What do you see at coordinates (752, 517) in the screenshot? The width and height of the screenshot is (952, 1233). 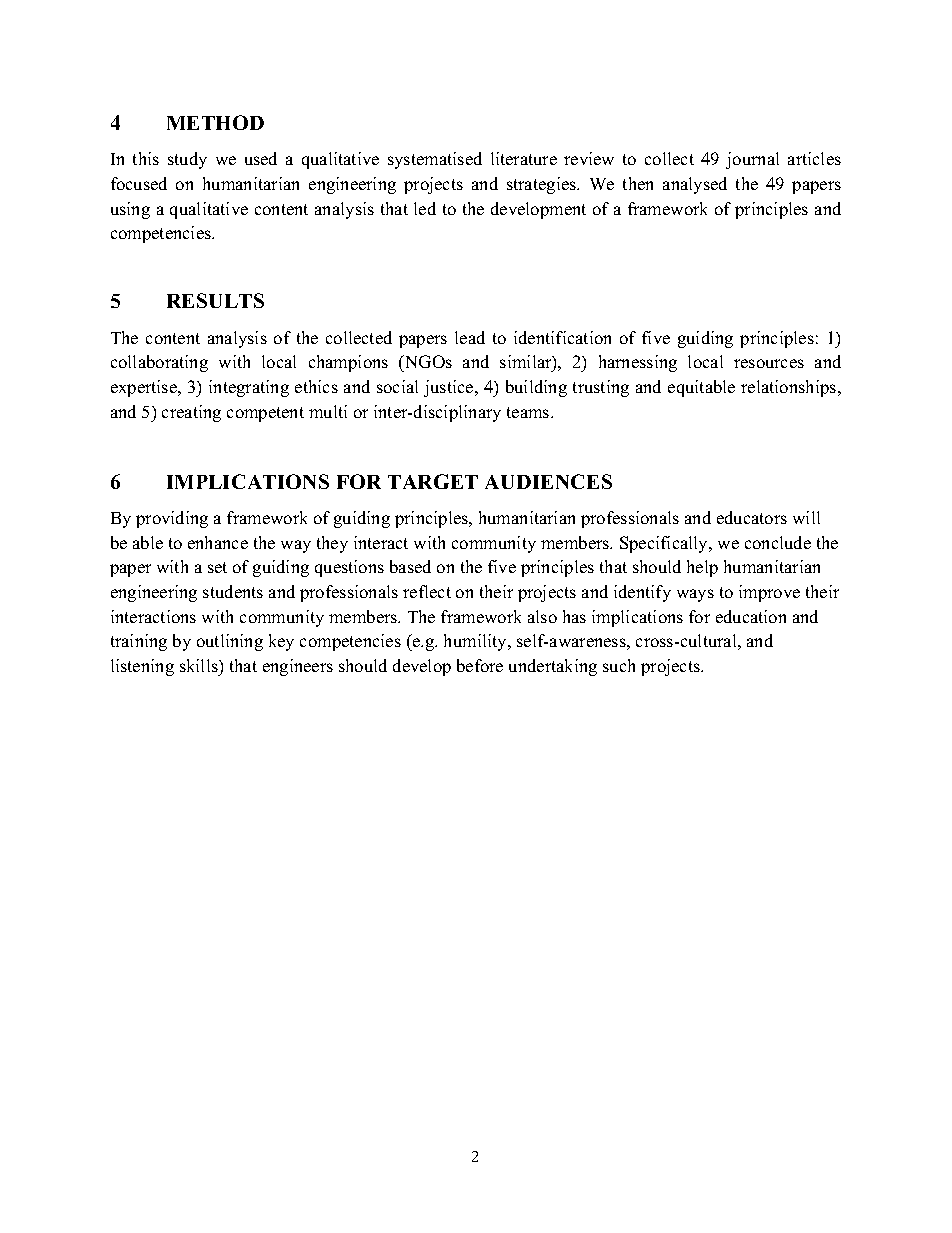 I see `educators` at bounding box center [752, 517].
